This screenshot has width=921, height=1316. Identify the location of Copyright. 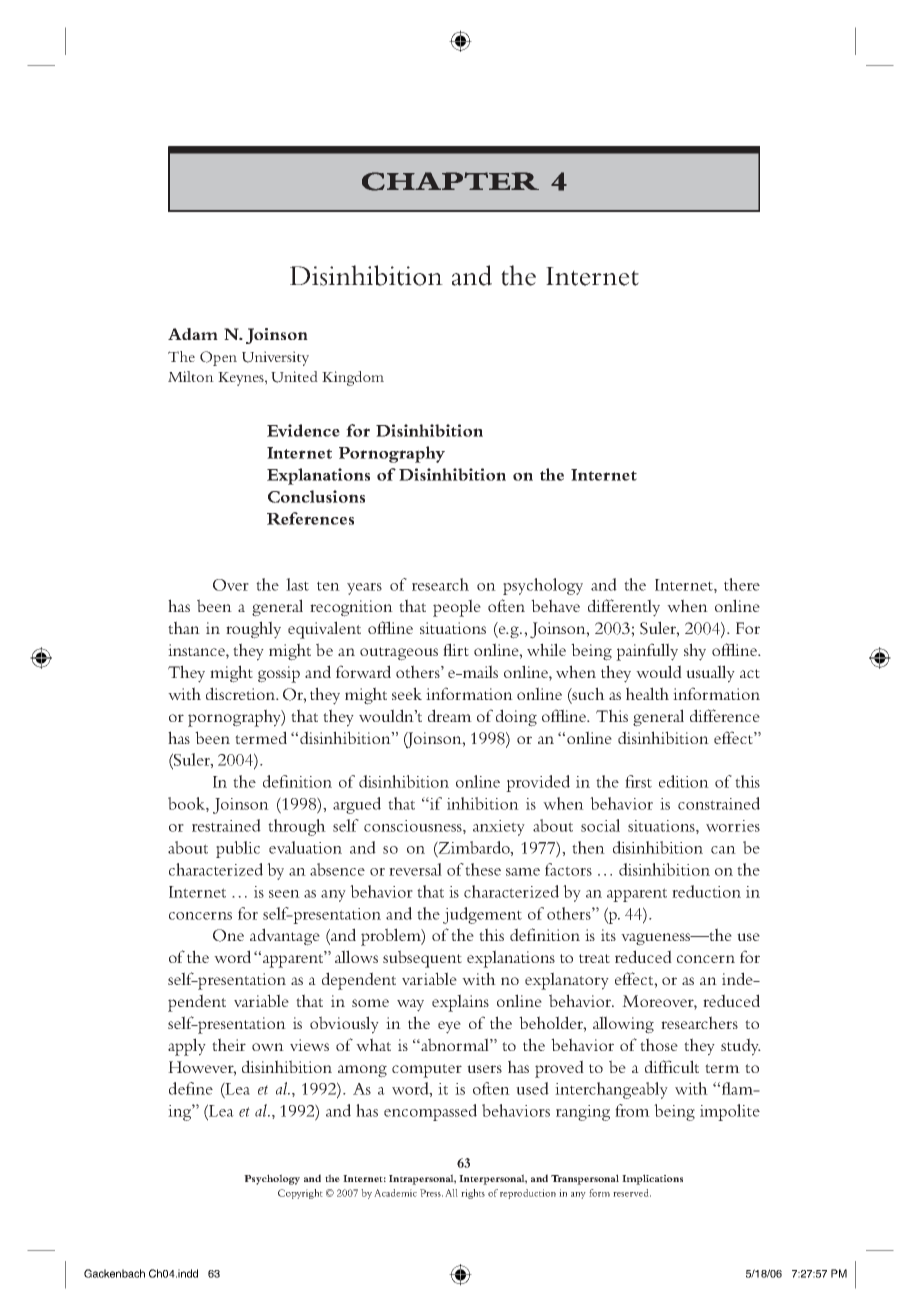
(300, 1194).
